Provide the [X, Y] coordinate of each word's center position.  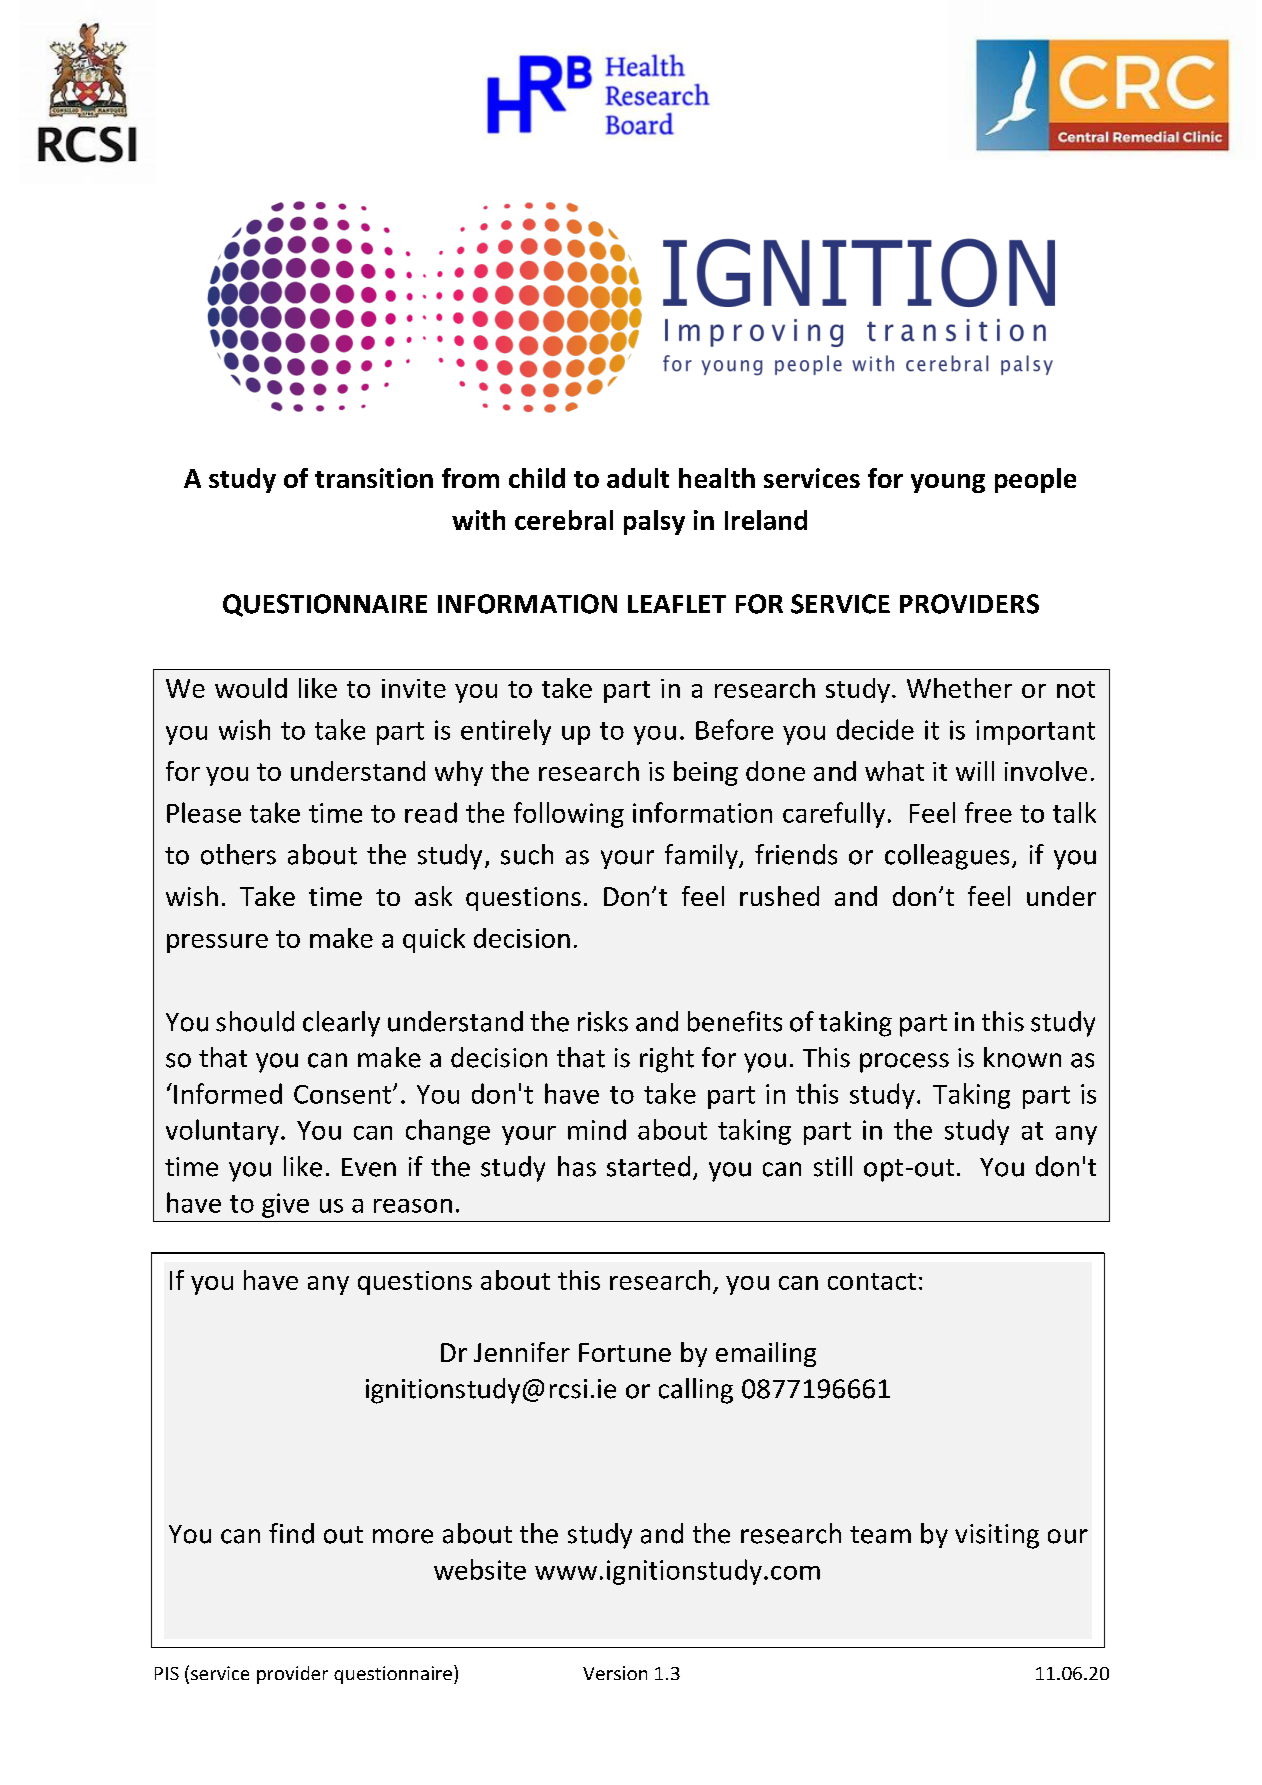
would [251, 688]
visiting [997, 1536]
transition [374, 478]
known [1022, 1057]
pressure [217, 943]
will [975, 771]
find [291, 1533]
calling [696, 1391]
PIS [167, 1673]
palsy [654, 522]
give [285, 1205]
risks [603, 1021]
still [833, 1166]
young [948, 483]
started [648, 1166]
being [706, 773]
